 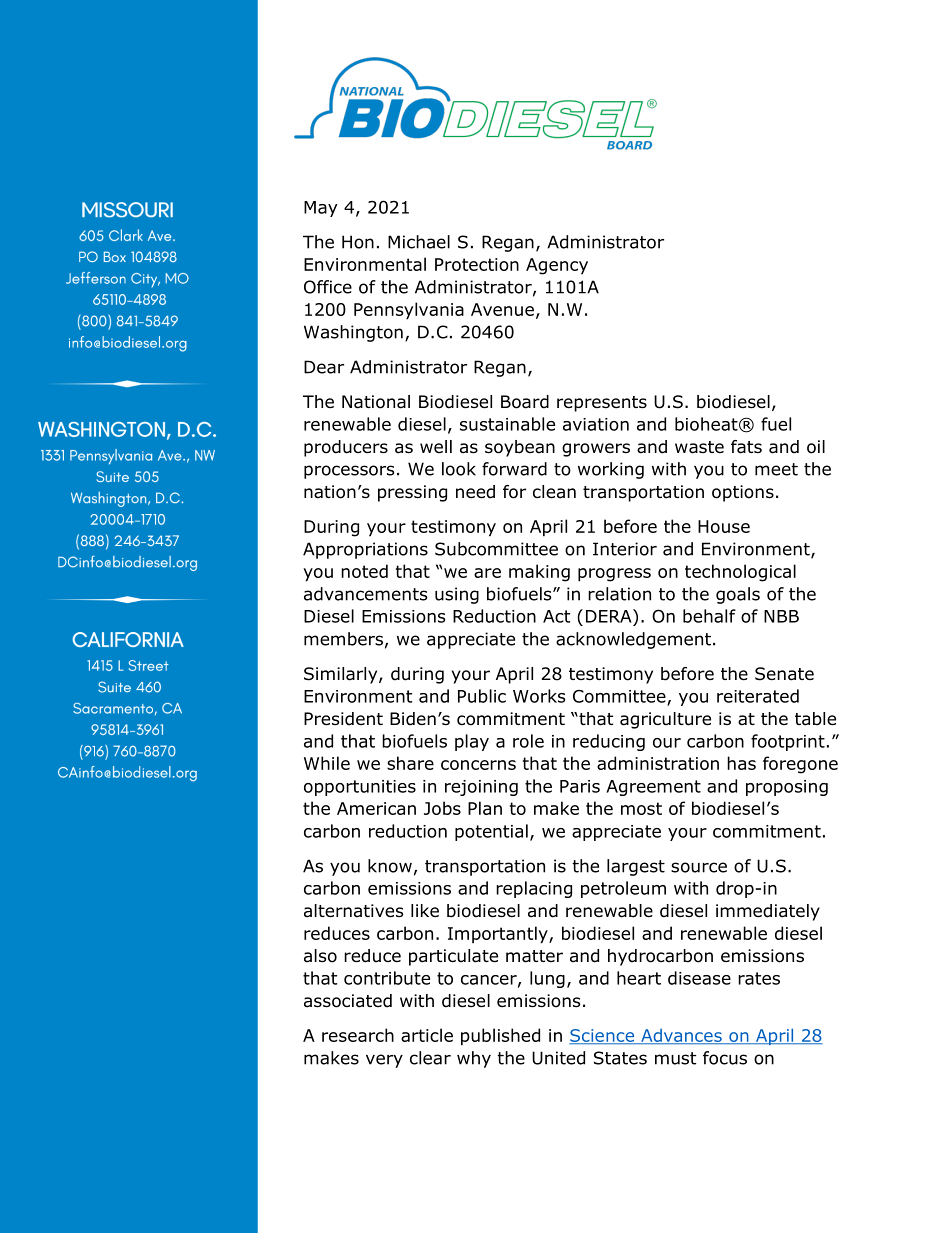 What do you see at coordinates (743, 493) in the screenshot?
I see `options` at bounding box center [743, 493].
